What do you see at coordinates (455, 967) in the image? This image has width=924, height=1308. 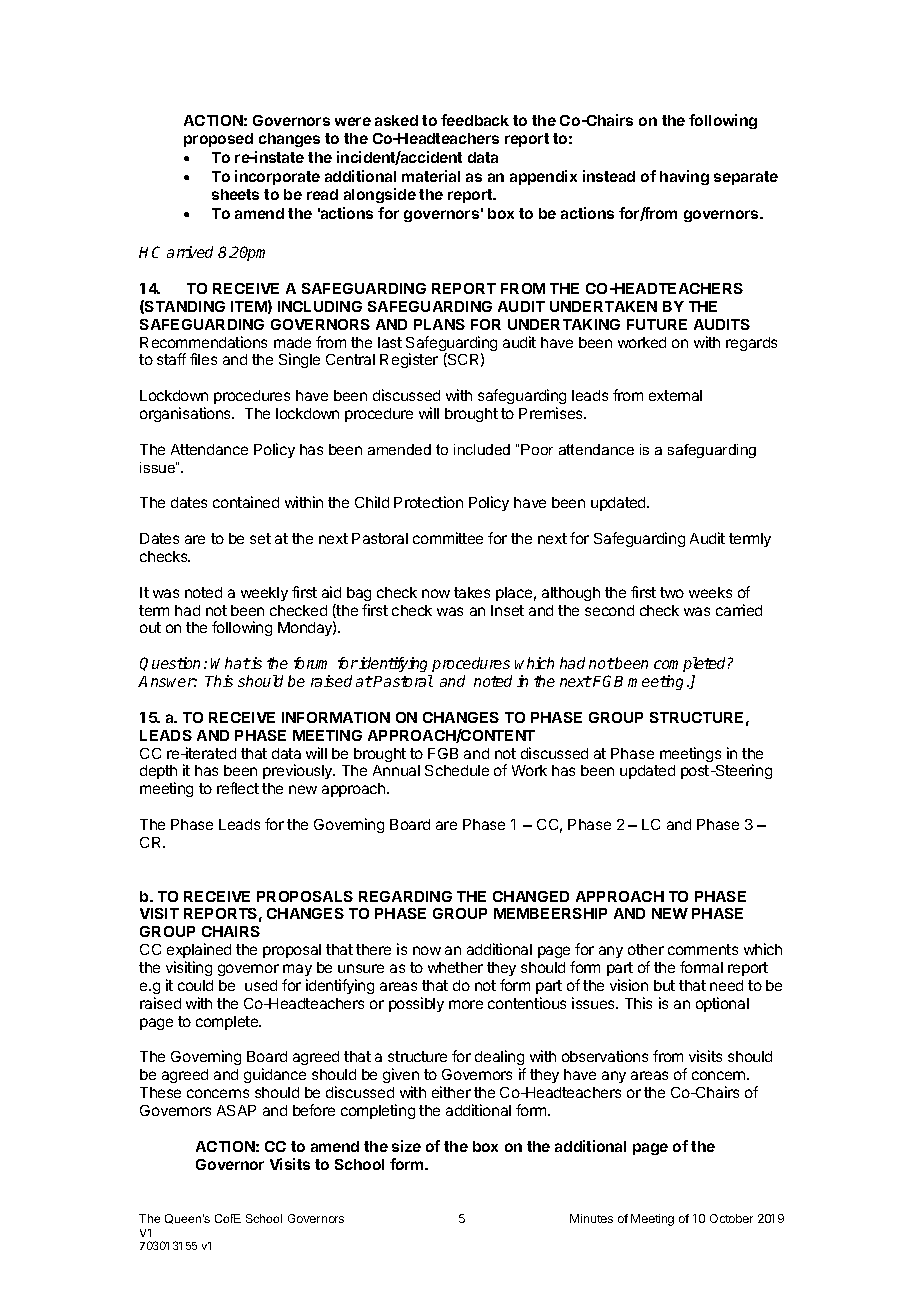 I see `whether` at bounding box center [455, 967].
